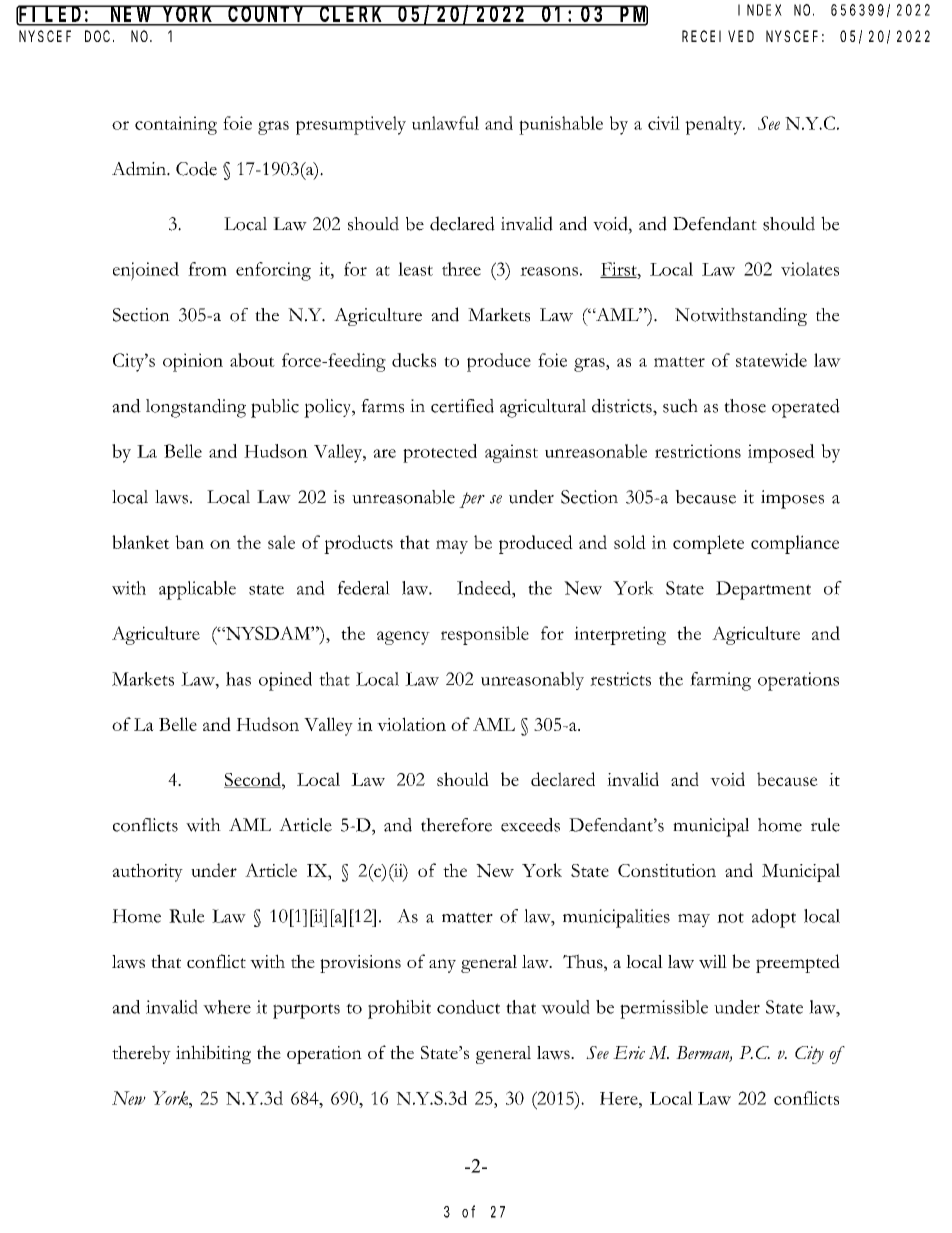  What do you see at coordinates (718, 36) in the image?
I see `RECEIVED` at bounding box center [718, 36].
